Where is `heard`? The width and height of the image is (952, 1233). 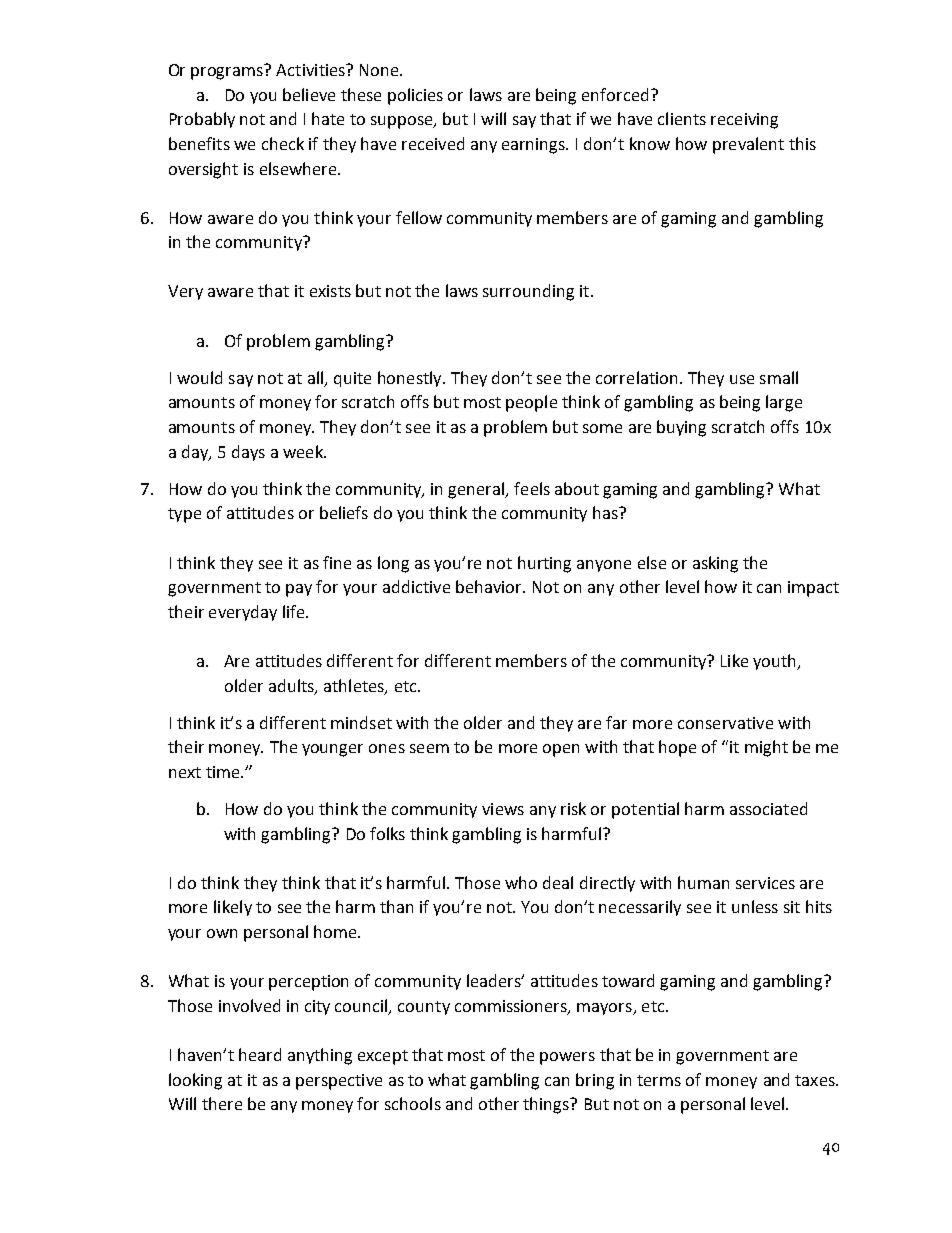
heard is located at coordinates (260, 1054).
